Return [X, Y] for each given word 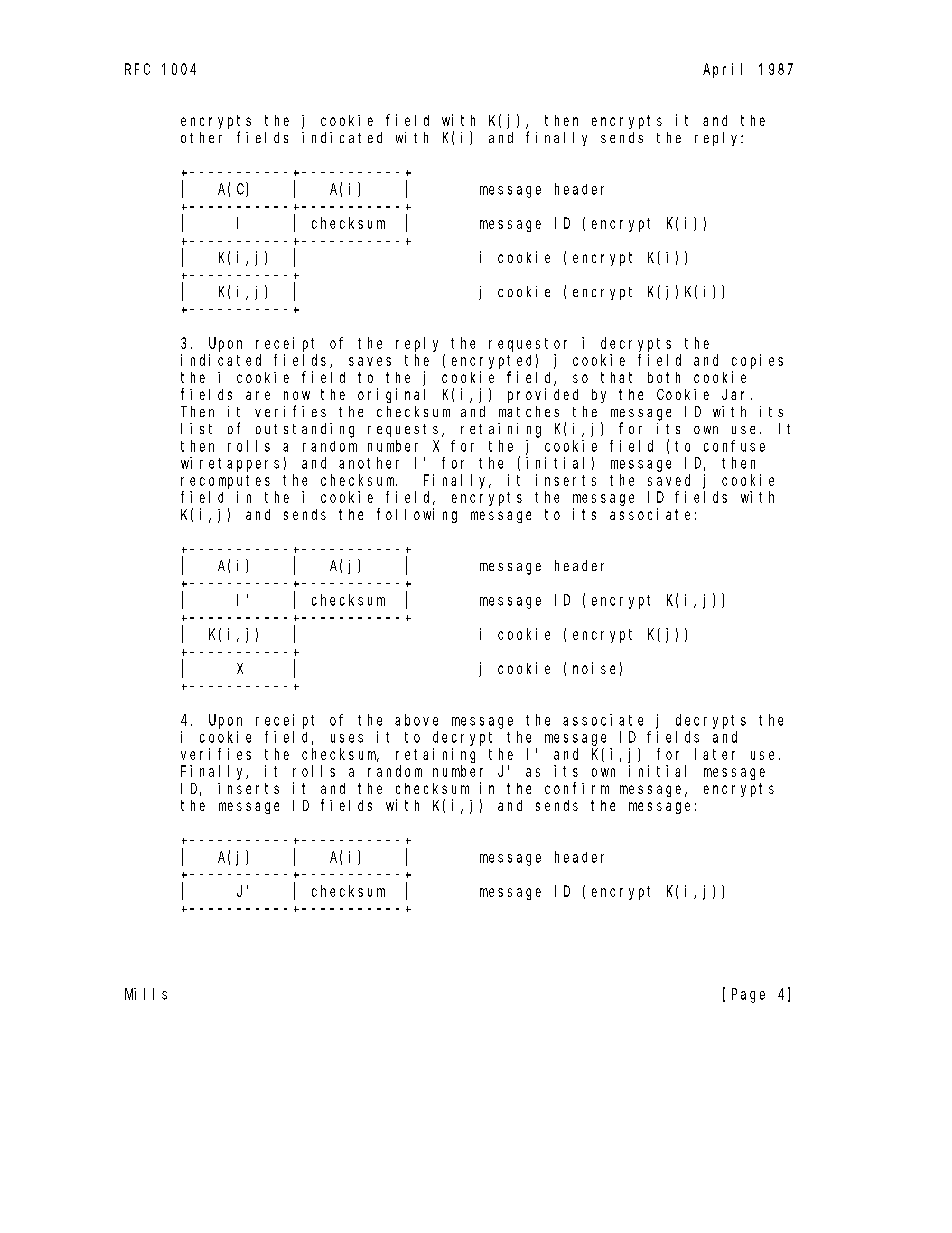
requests [405, 430]
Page [748, 995]
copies [757, 361]
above [416, 720]
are [258, 395]
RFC [137, 69]
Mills [146, 994]
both [664, 377]
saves [370, 361]
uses [347, 738]
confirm [577, 788]
